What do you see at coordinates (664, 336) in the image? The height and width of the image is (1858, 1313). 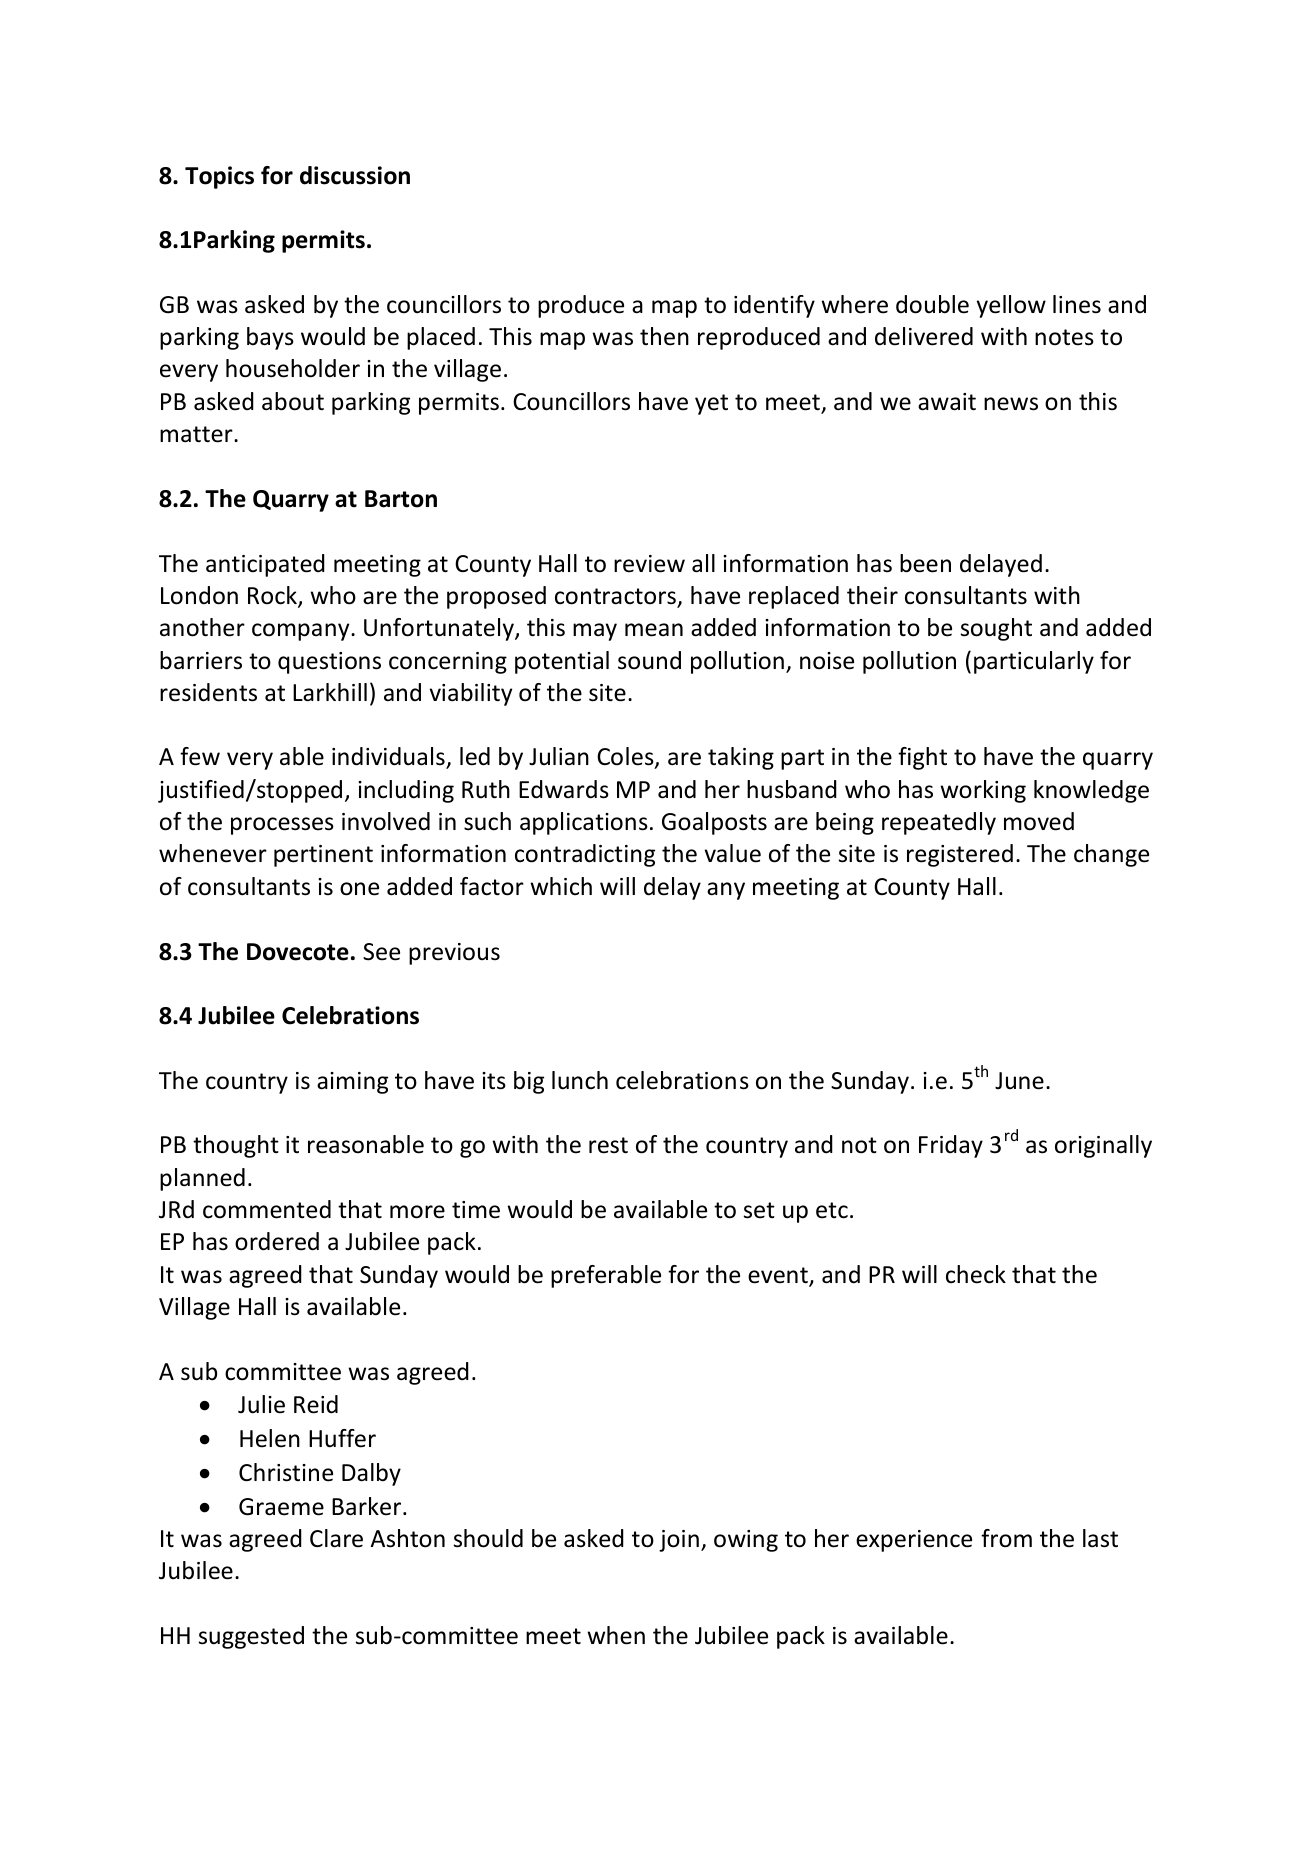 I see `then` at bounding box center [664, 336].
